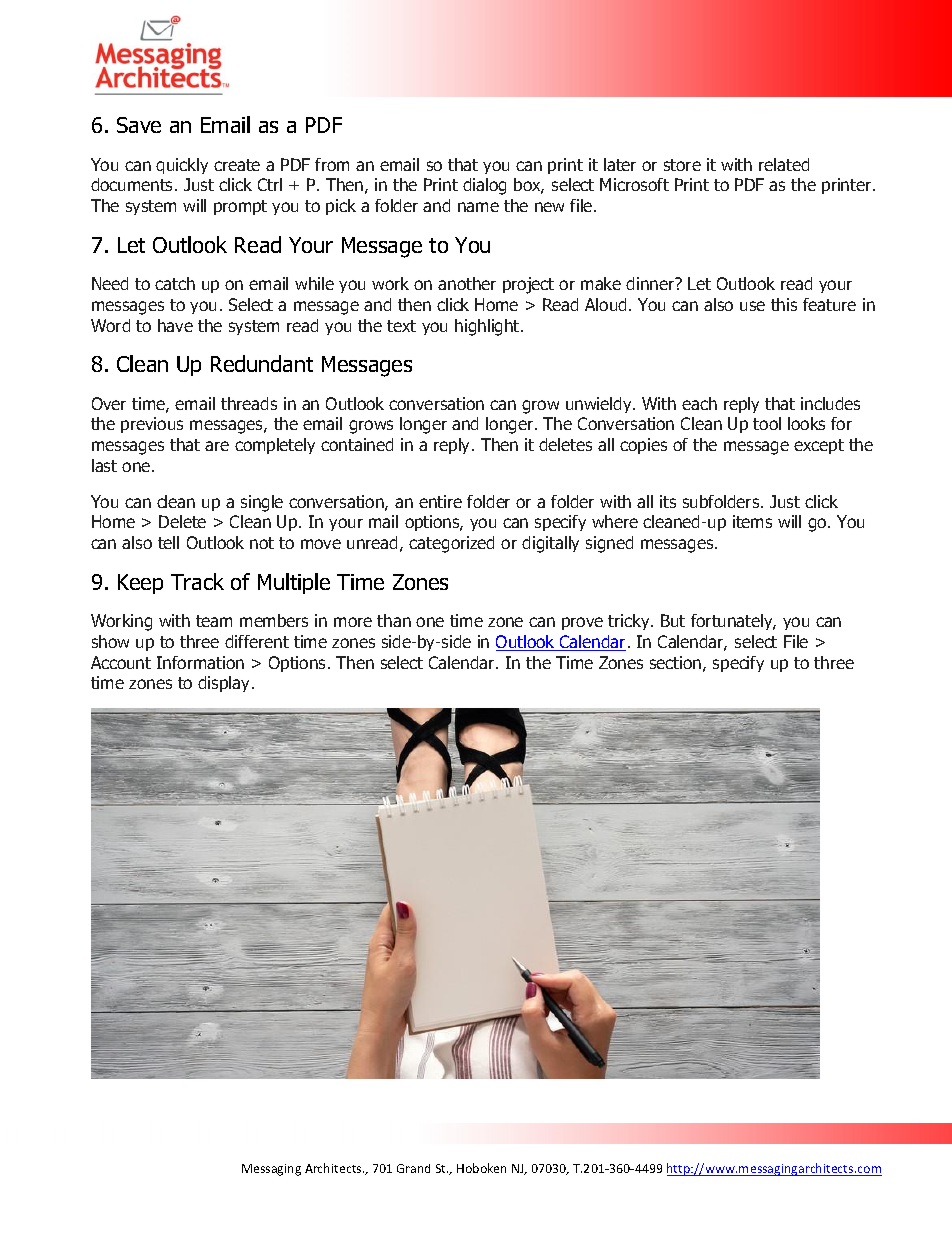 The image size is (952, 1233). Describe the element at coordinates (673, 620) in the image. I see `But` at that location.
